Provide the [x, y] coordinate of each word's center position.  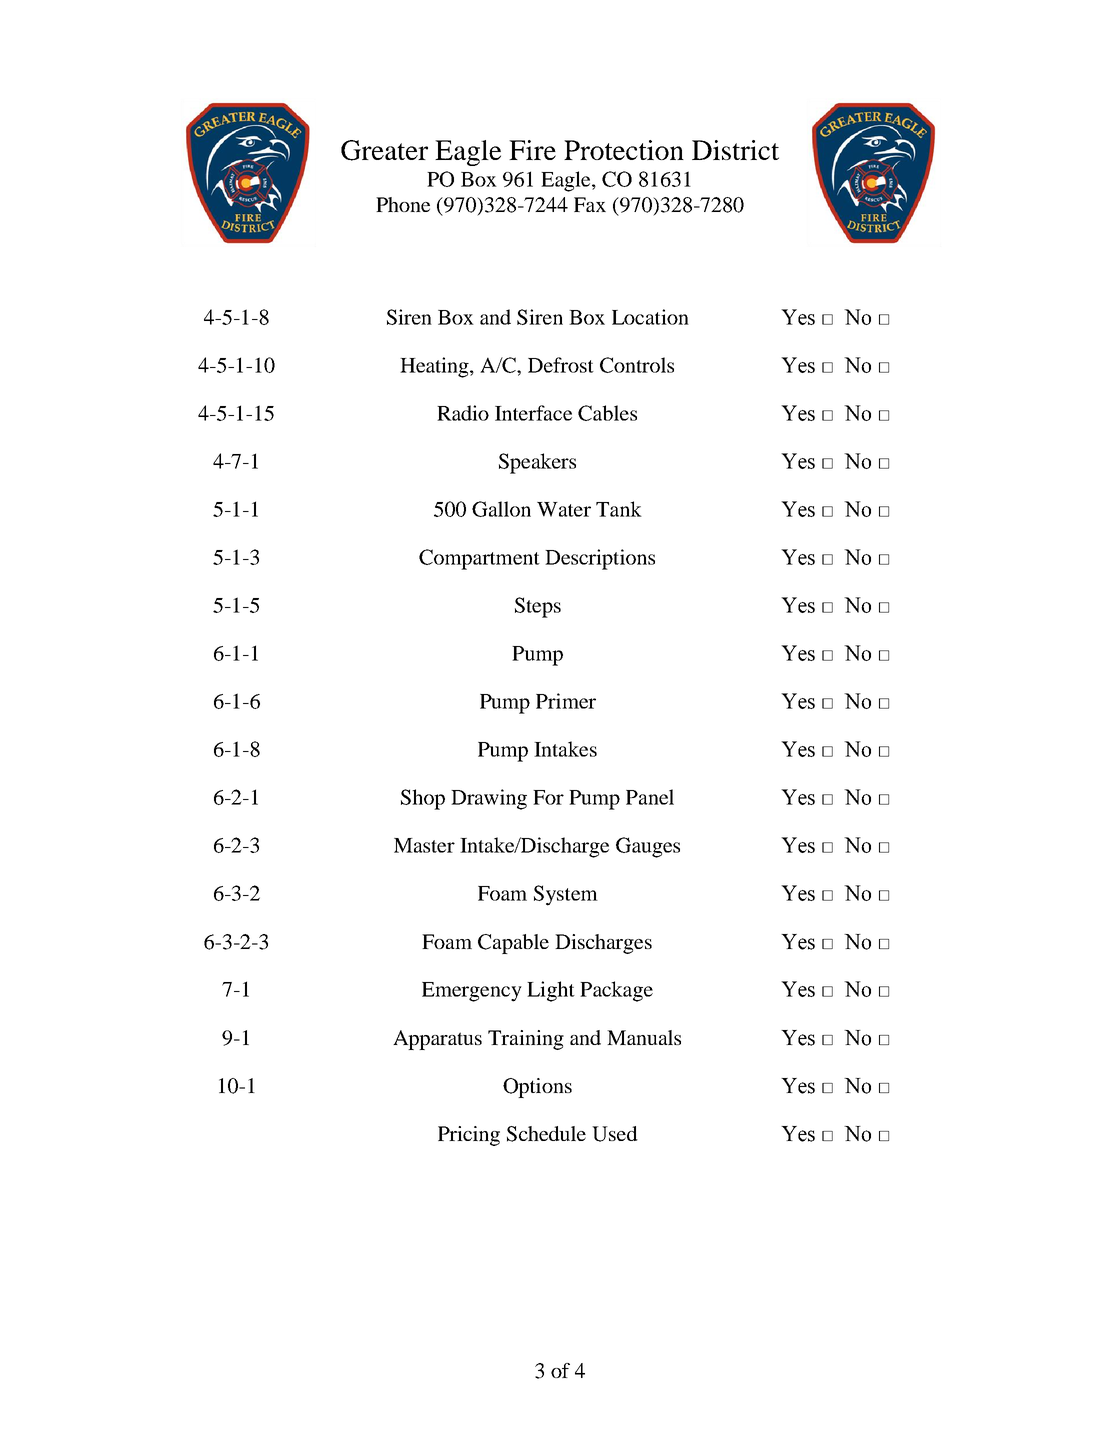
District [735, 150]
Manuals [644, 1037]
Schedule [546, 1134]
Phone [403, 204]
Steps [538, 607]
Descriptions [600, 559]
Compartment [479, 559]
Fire [532, 150]
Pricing [469, 1136]
